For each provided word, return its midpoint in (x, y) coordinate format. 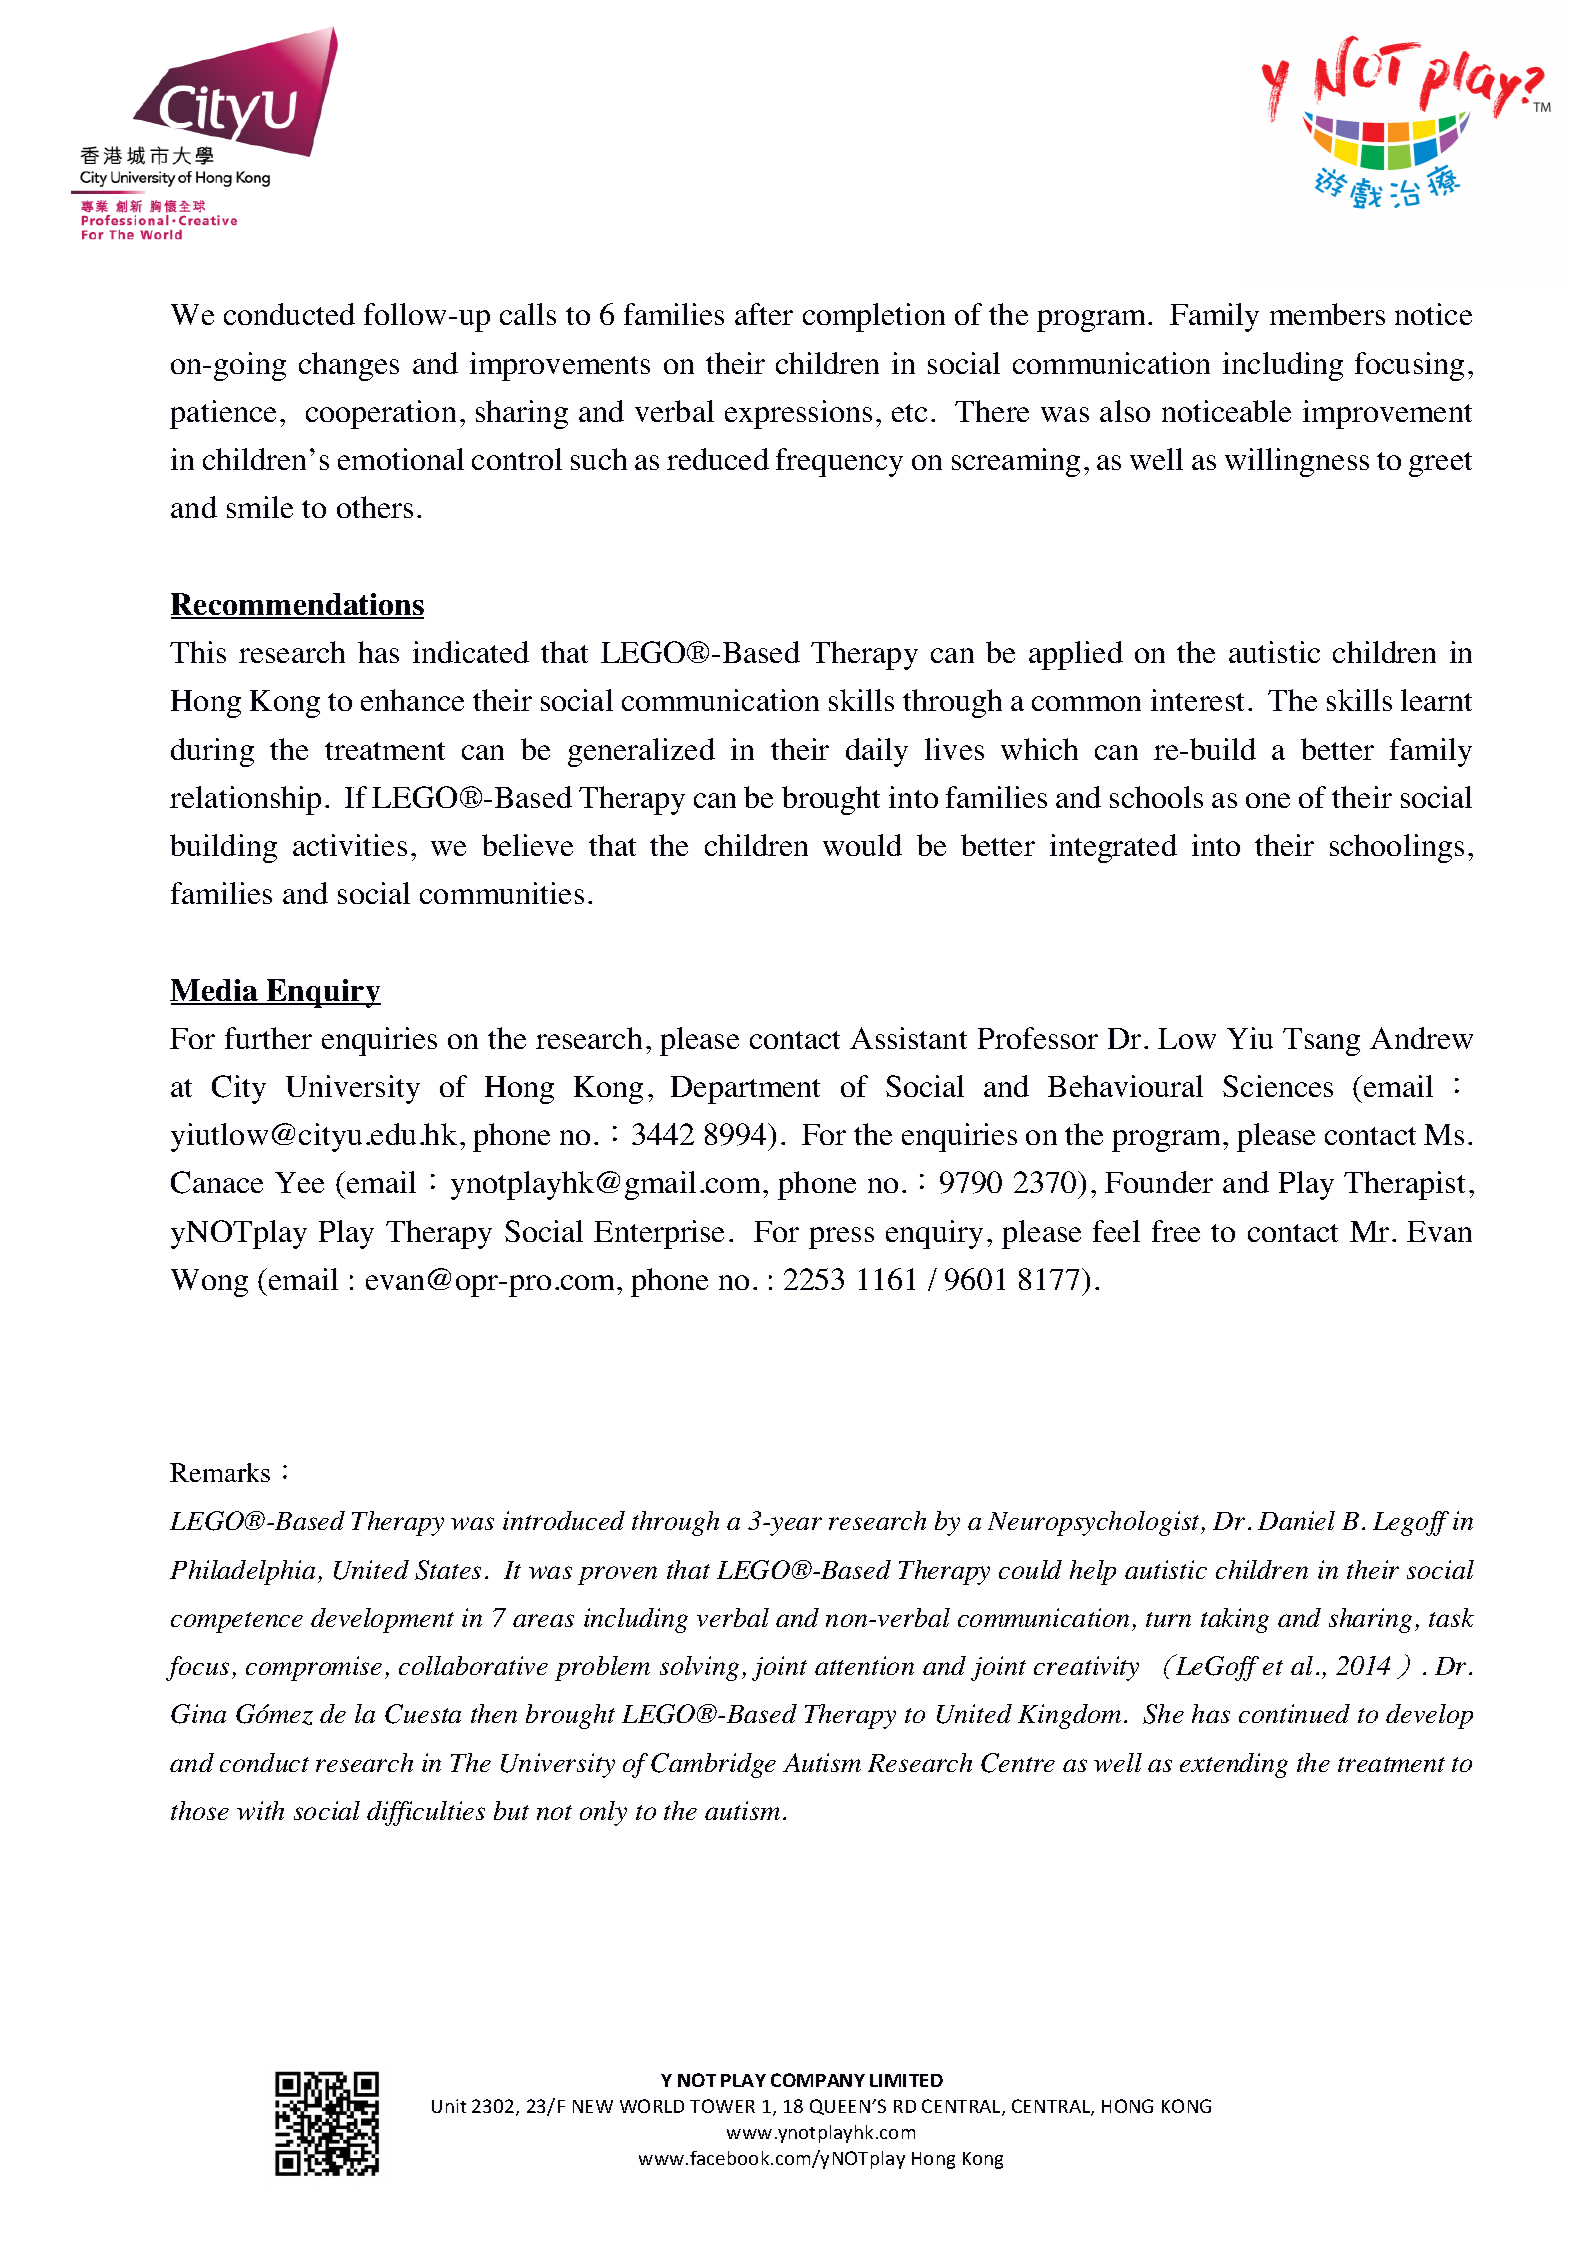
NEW (593, 2106)
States (448, 1570)
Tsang (1321, 1042)
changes (349, 366)
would (862, 845)
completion (874, 317)
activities (350, 845)
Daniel (1296, 1520)
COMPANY (818, 2080)
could (1030, 1569)
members (1327, 314)
